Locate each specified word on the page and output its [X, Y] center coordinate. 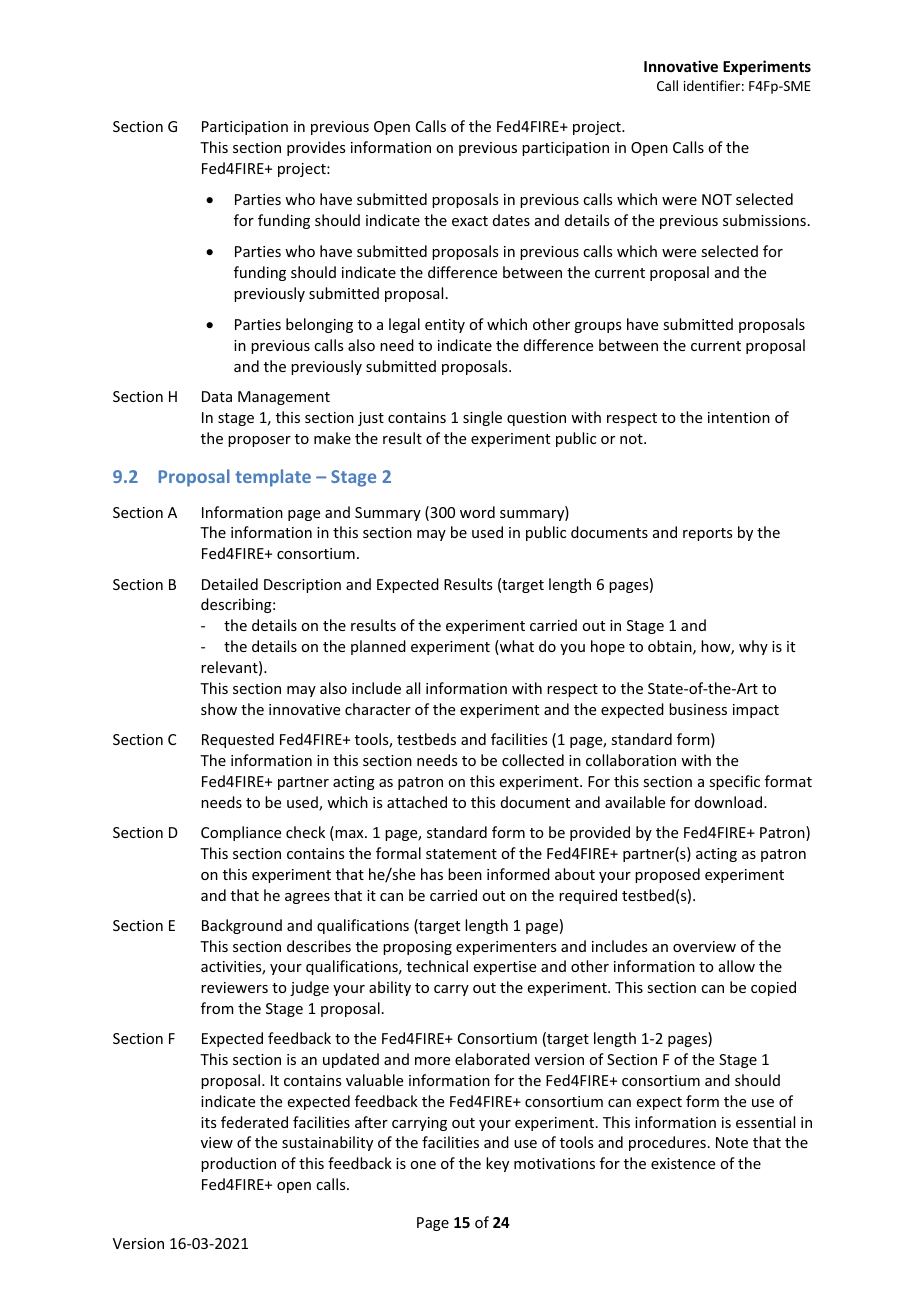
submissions [764, 220]
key [497, 1164]
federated [254, 1122]
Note [732, 1142]
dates [511, 220]
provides [316, 148]
